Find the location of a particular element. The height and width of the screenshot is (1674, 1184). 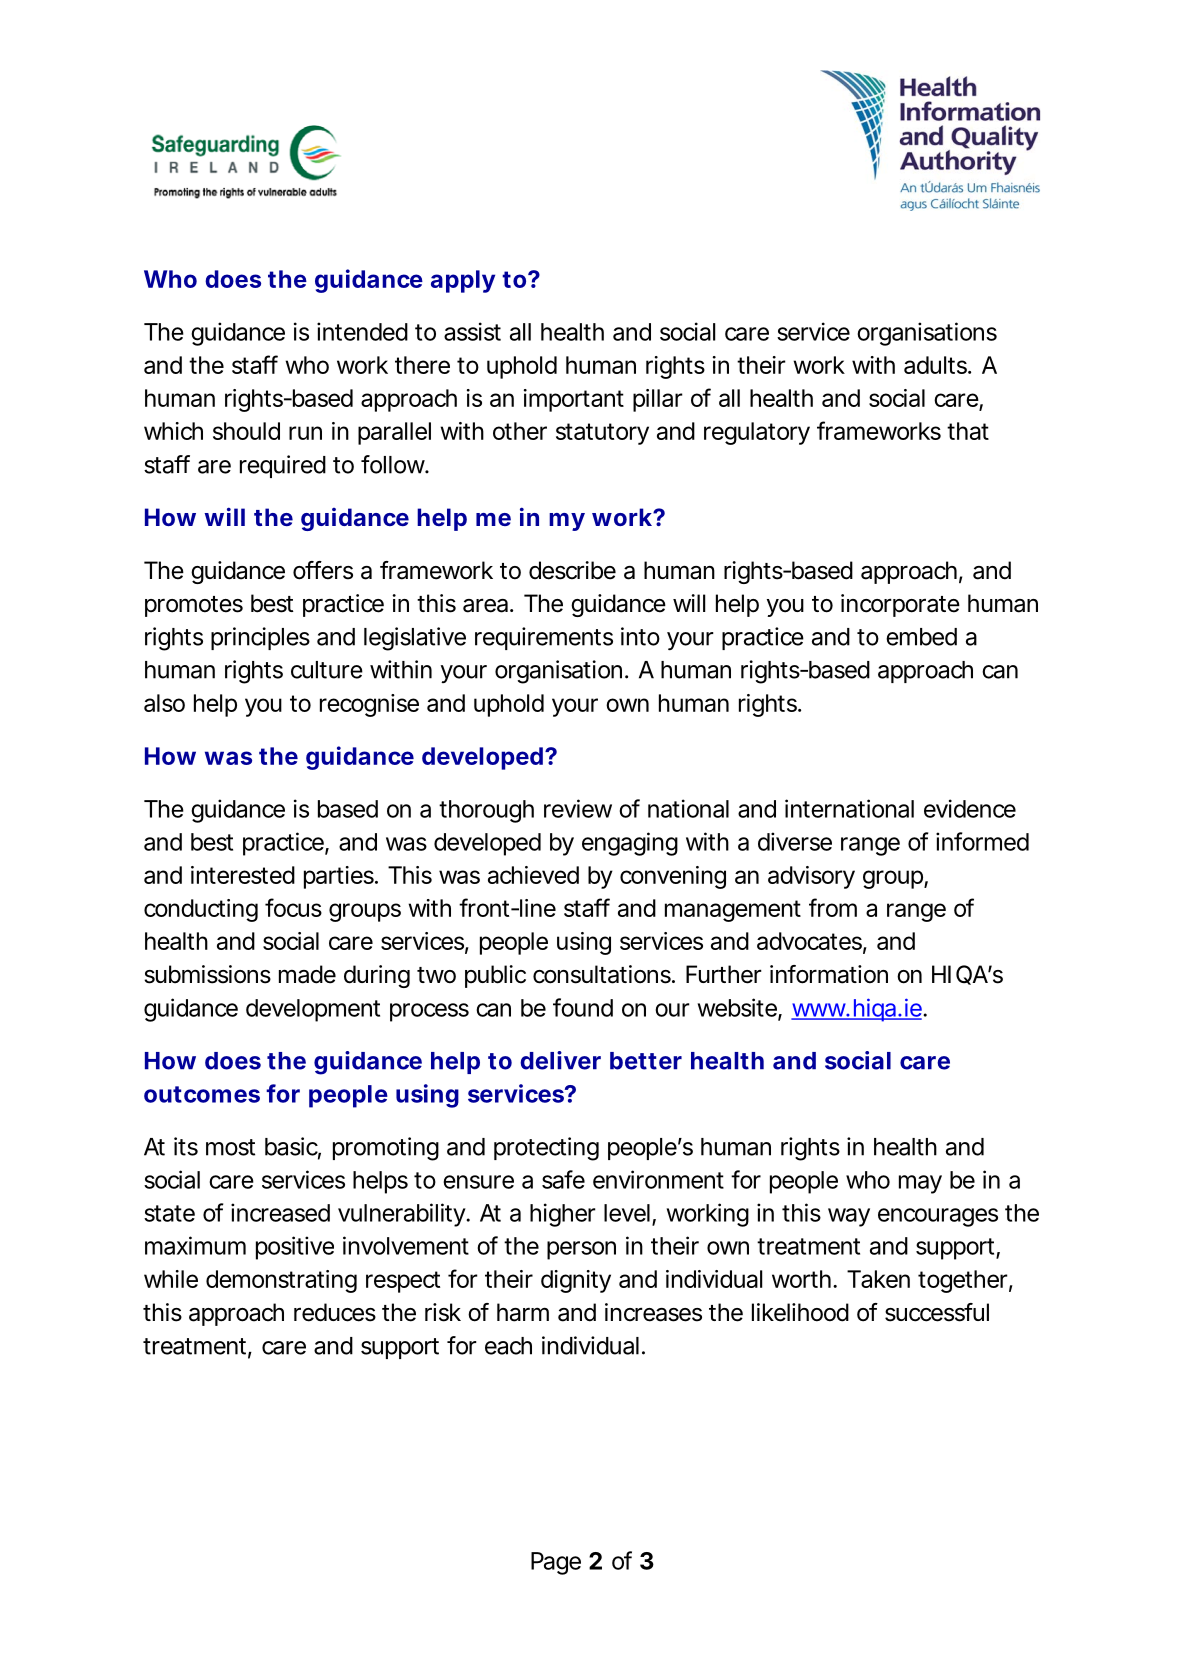

focus is located at coordinates (293, 907).
